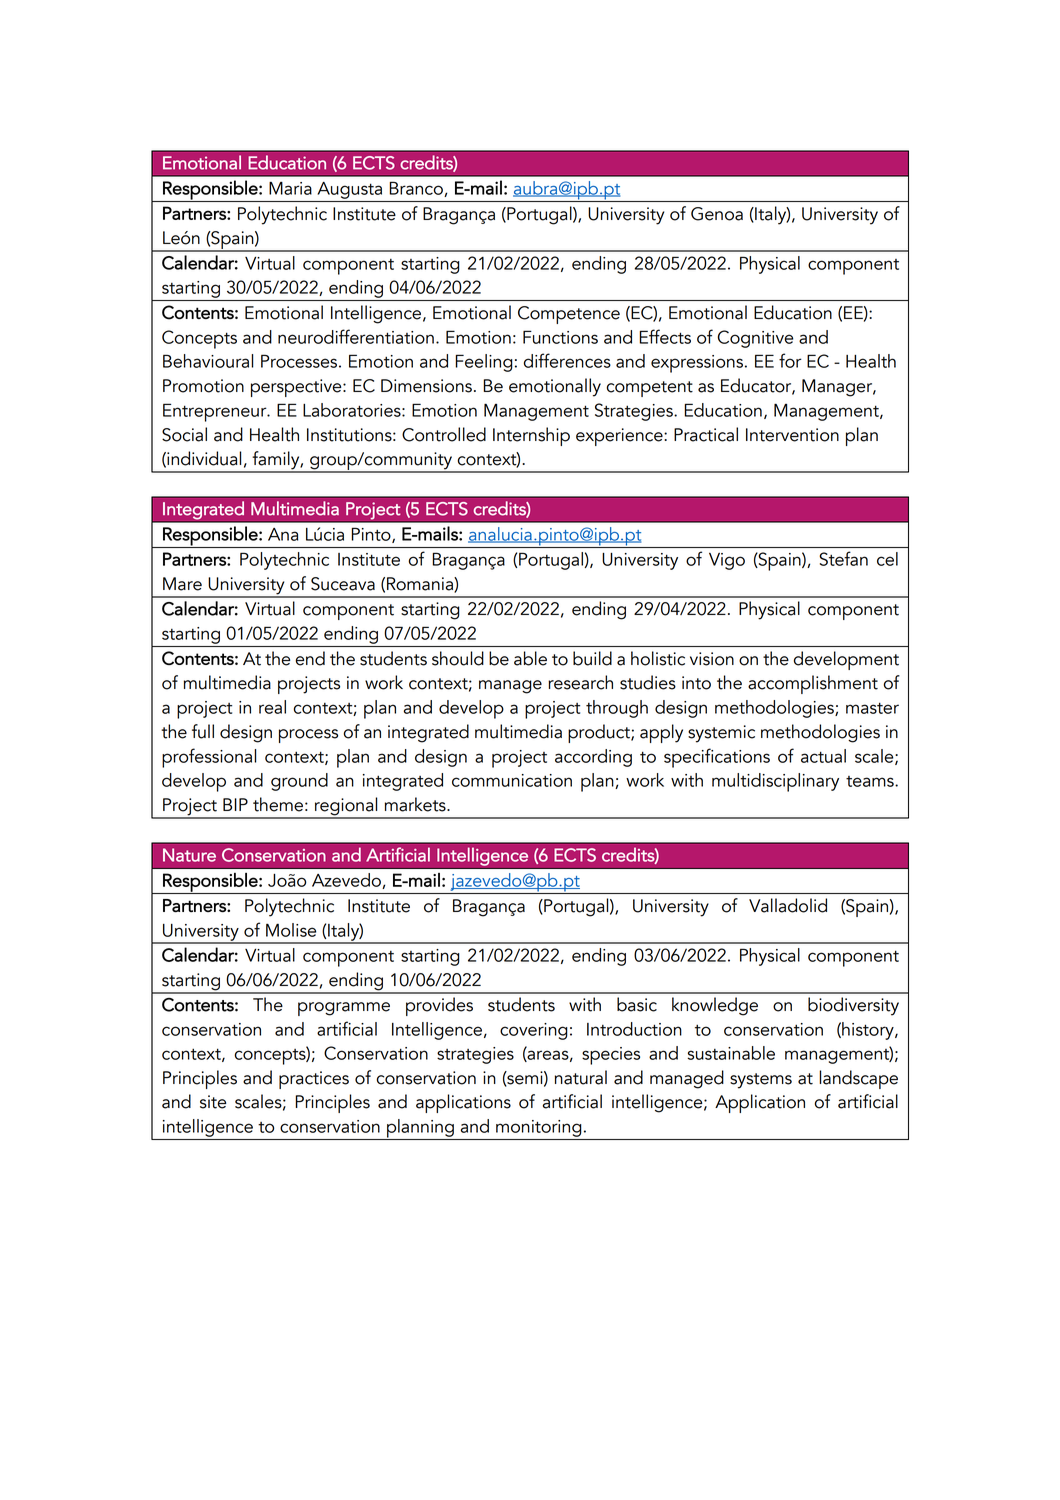 The width and height of the screenshot is (1060, 1500). Describe the element at coordinates (189, 855) in the screenshot. I see `Nature` at that location.
